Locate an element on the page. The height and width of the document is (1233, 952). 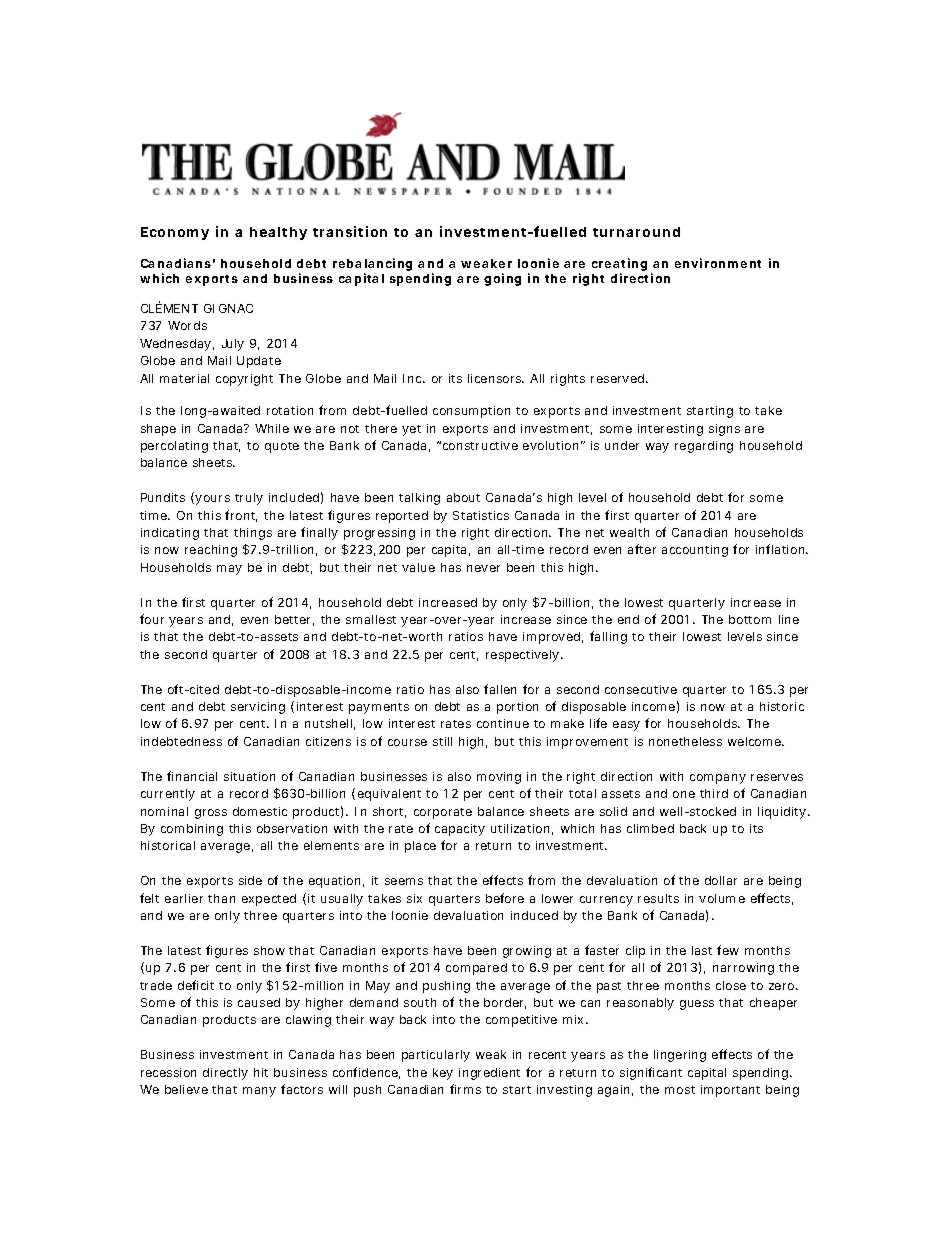
turnaround is located at coordinates (636, 232).
